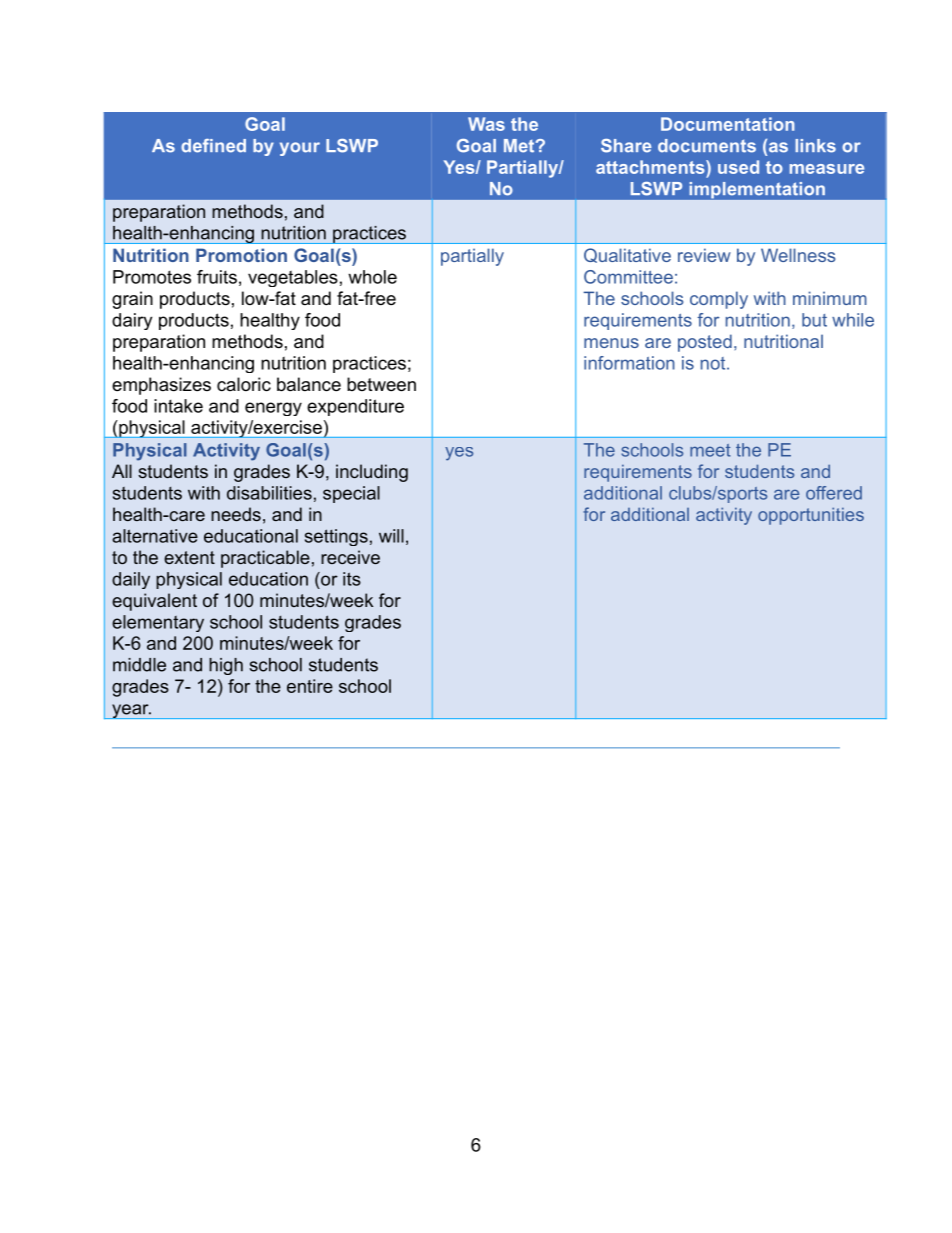  What do you see at coordinates (226, 666) in the document?
I see `high` at bounding box center [226, 666].
